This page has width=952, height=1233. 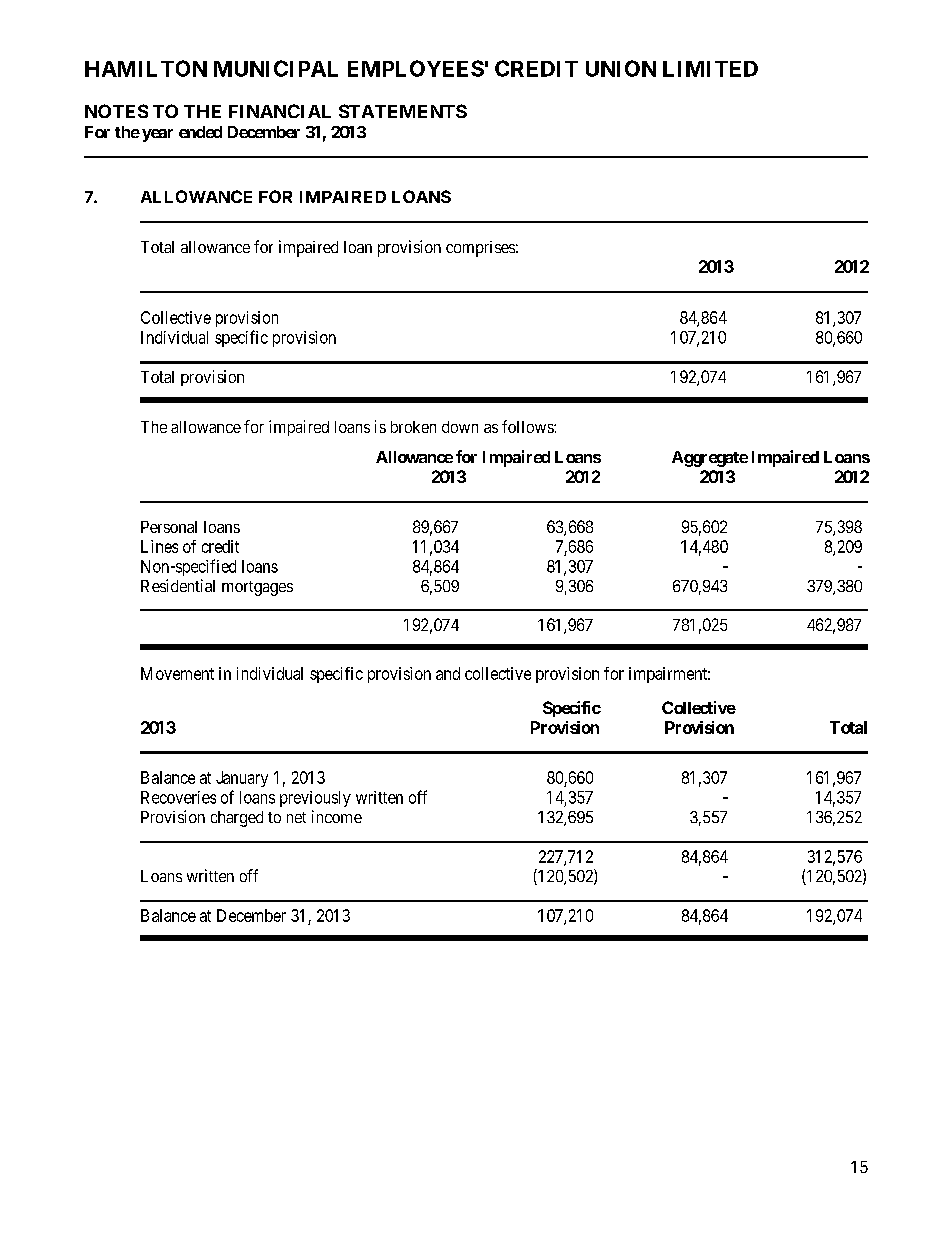 What do you see at coordinates (621, 68) in the page?
I see `UNION` at bounding box center [621, 68].
